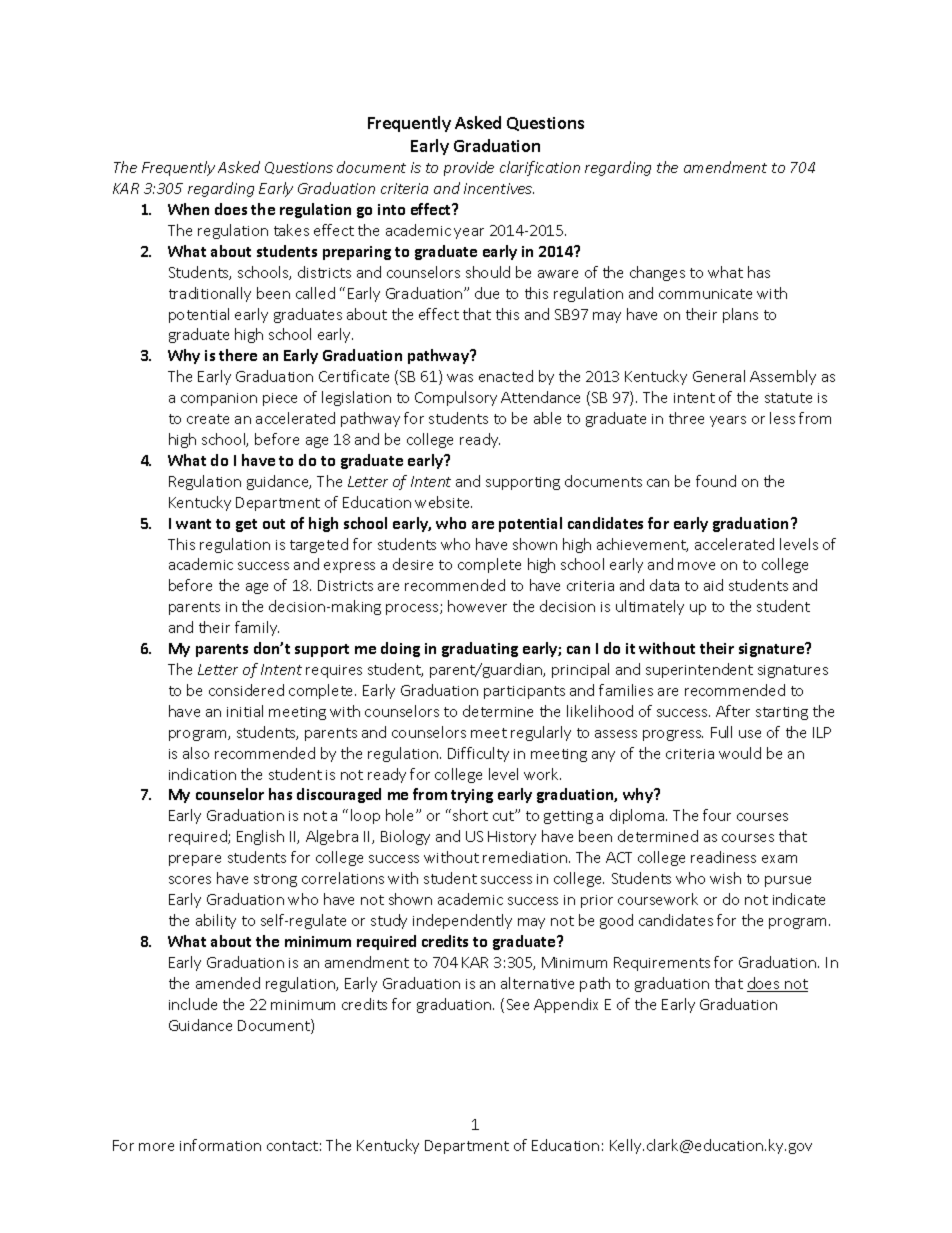 The width and height of the screenshot is (952, 1233). Describe the element at coordinates (662, 964) in the screenshot. I see `Requirements` at that location.
